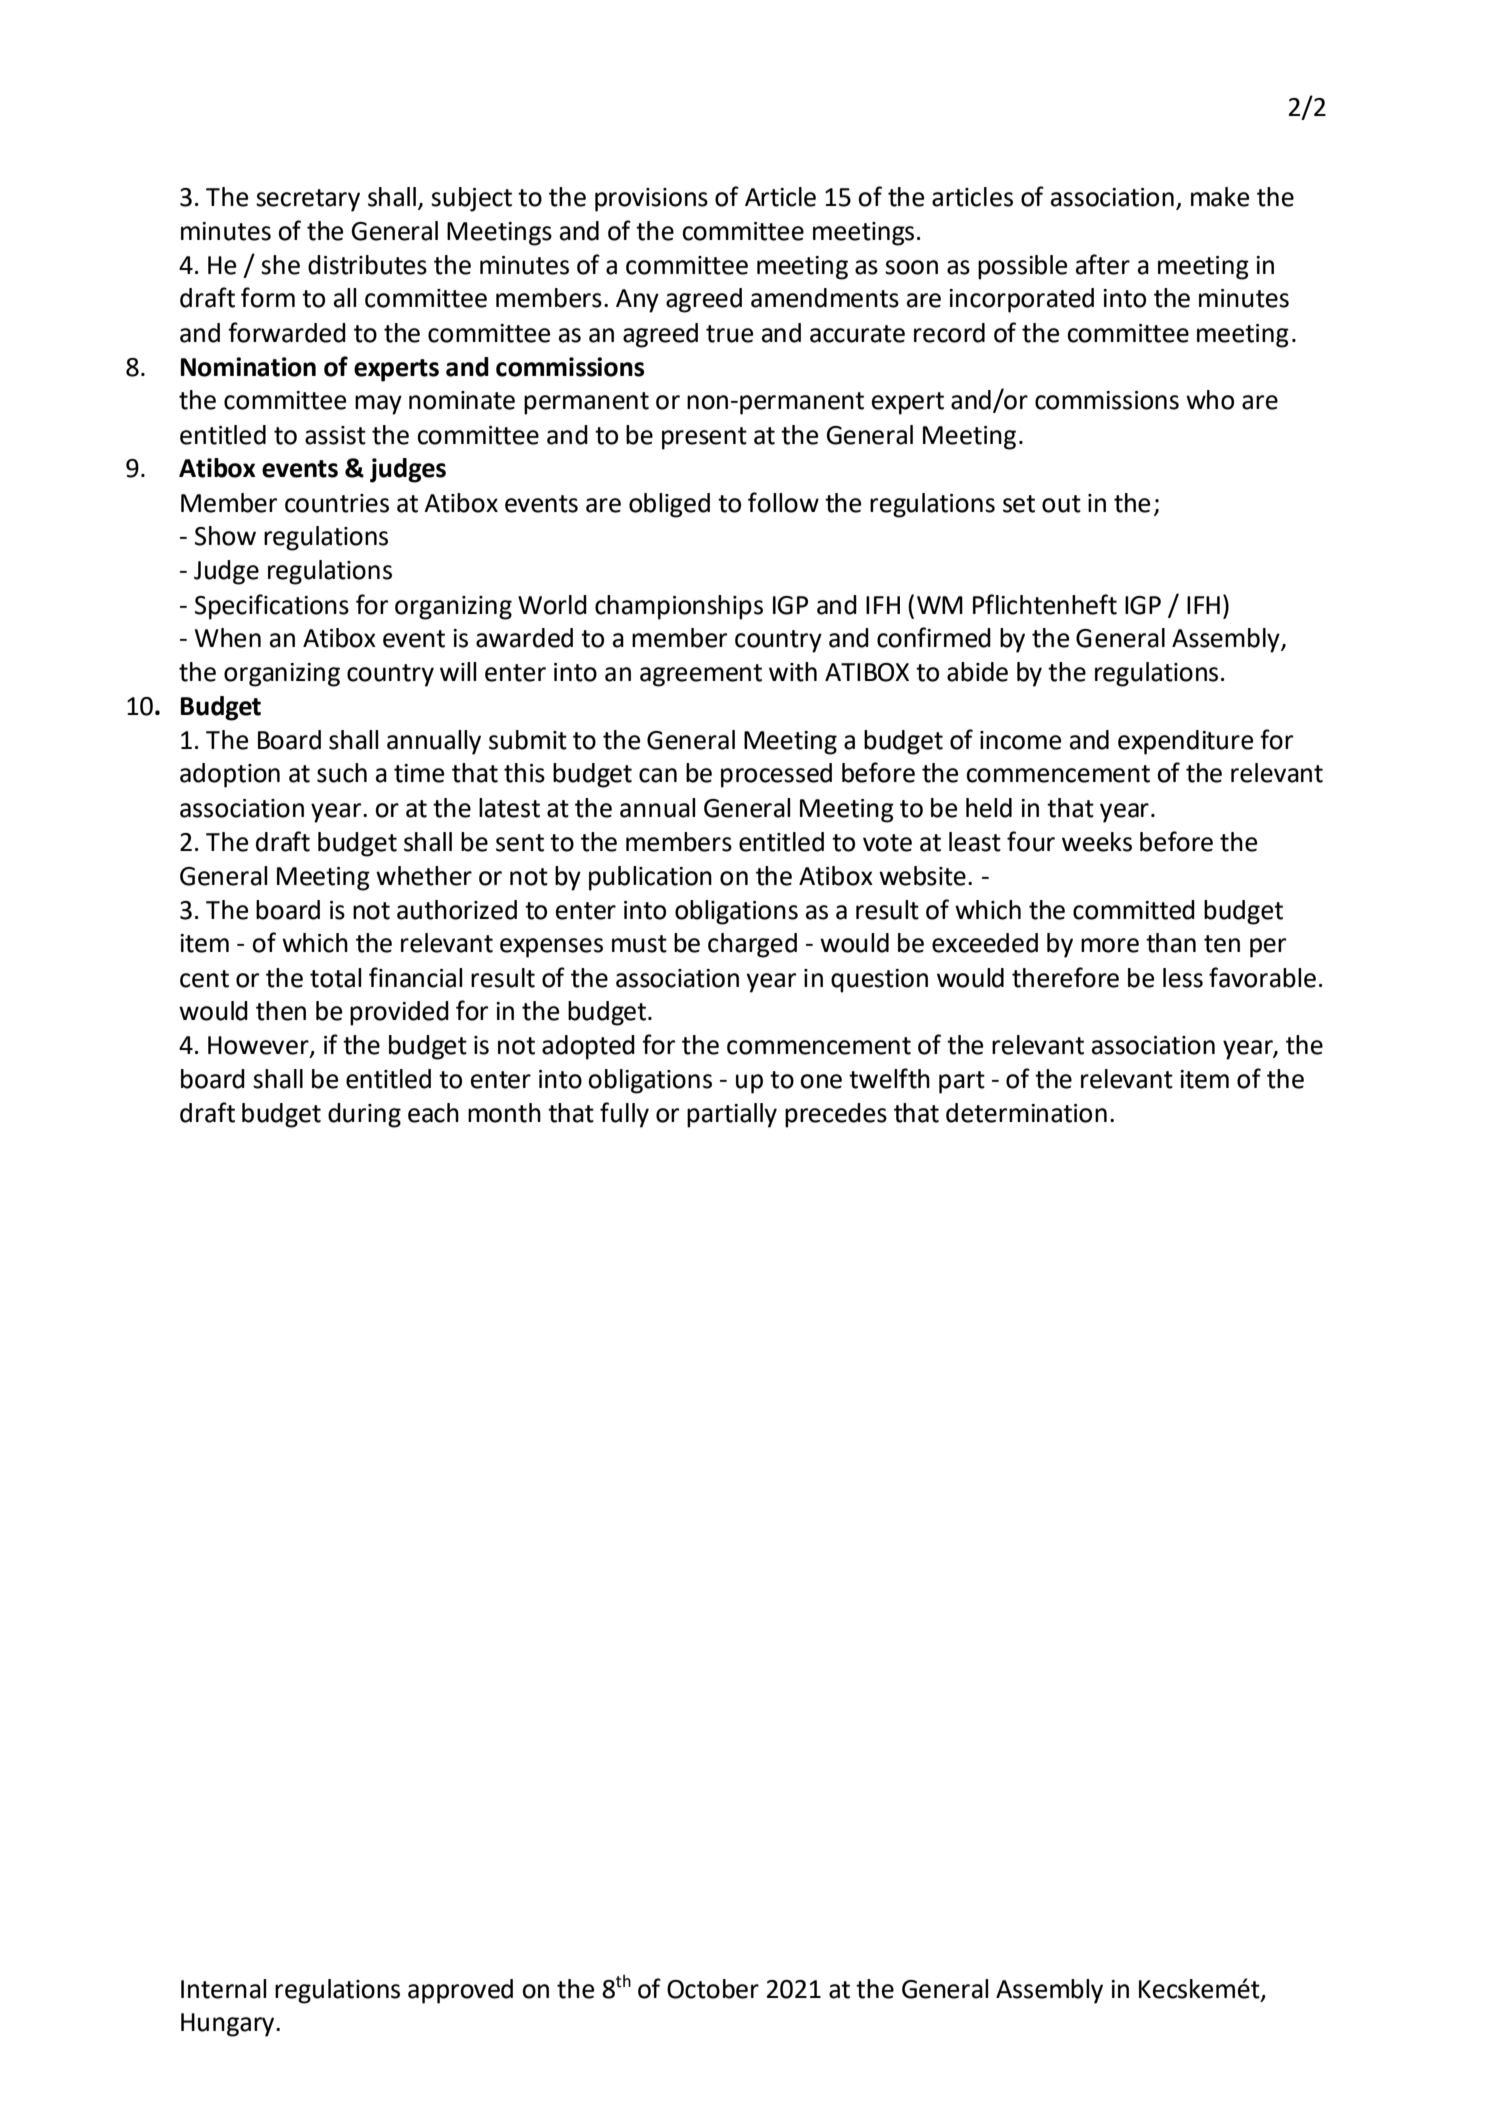  Describe the element at coordinates (1185, 742) in the screenshot. I see `expenditure` at that location.
